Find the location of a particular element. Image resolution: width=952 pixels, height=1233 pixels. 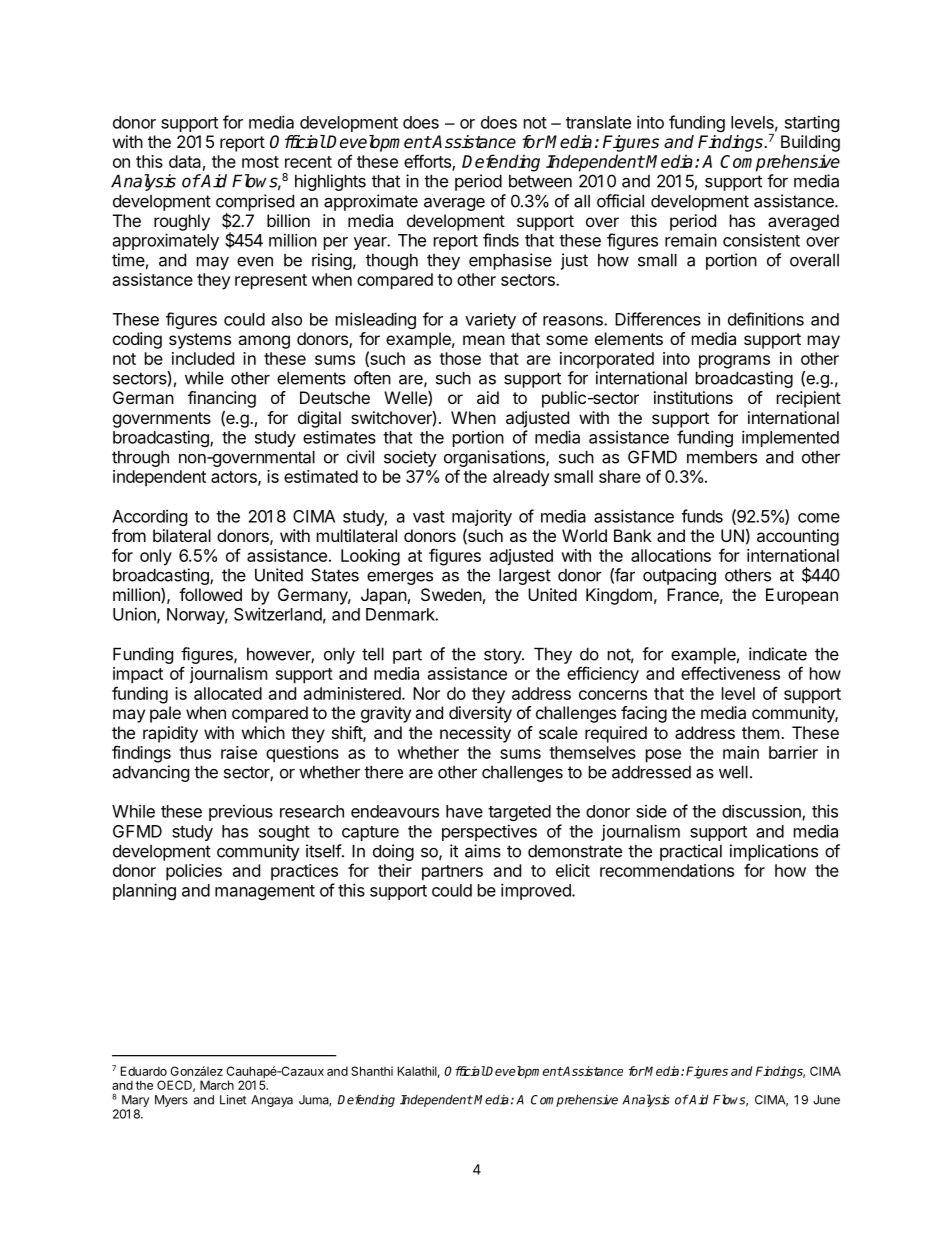

financing is located at coordinates (222, 399).
